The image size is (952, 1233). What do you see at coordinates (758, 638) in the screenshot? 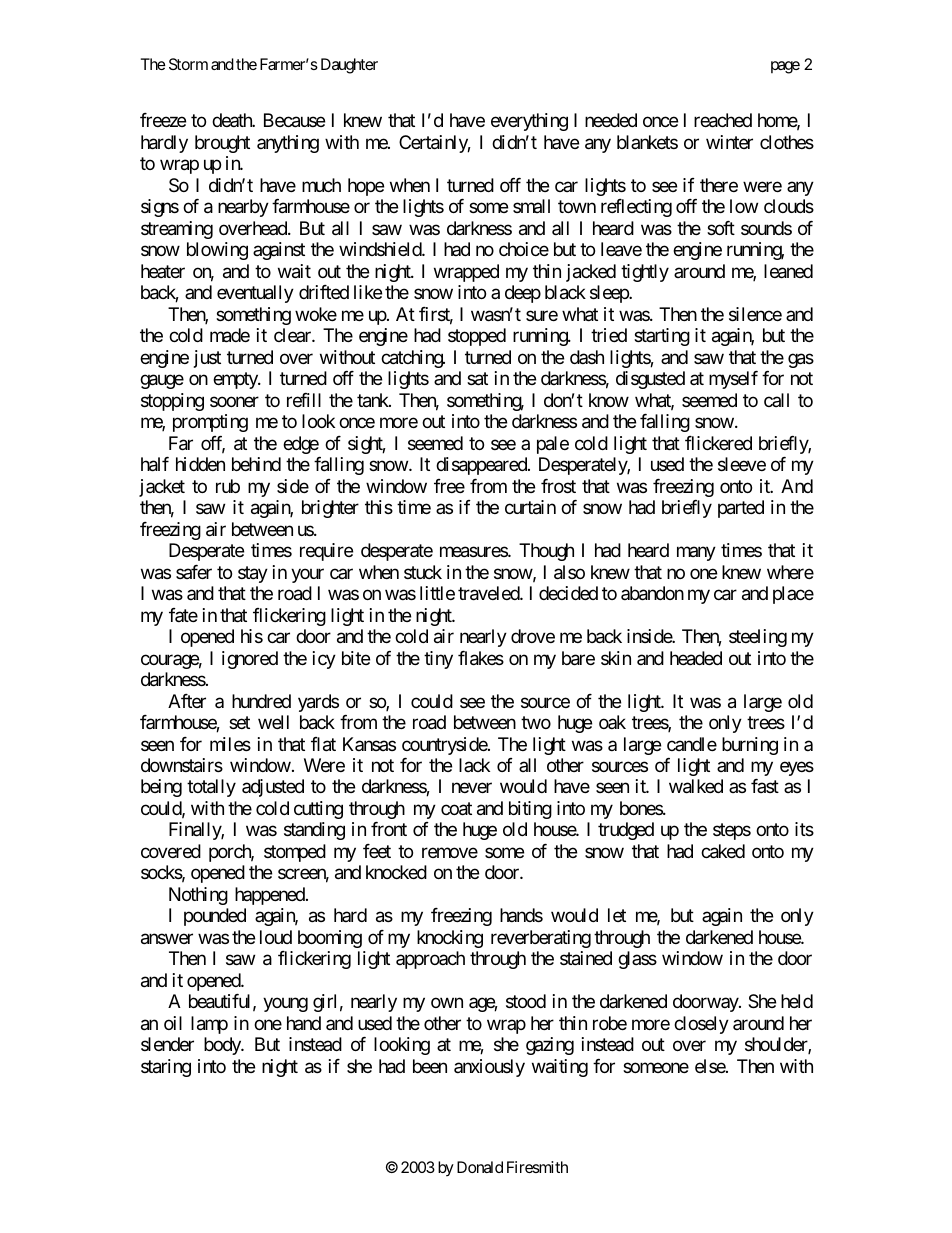
I see `steeling` at bounding box center [758, 638].
